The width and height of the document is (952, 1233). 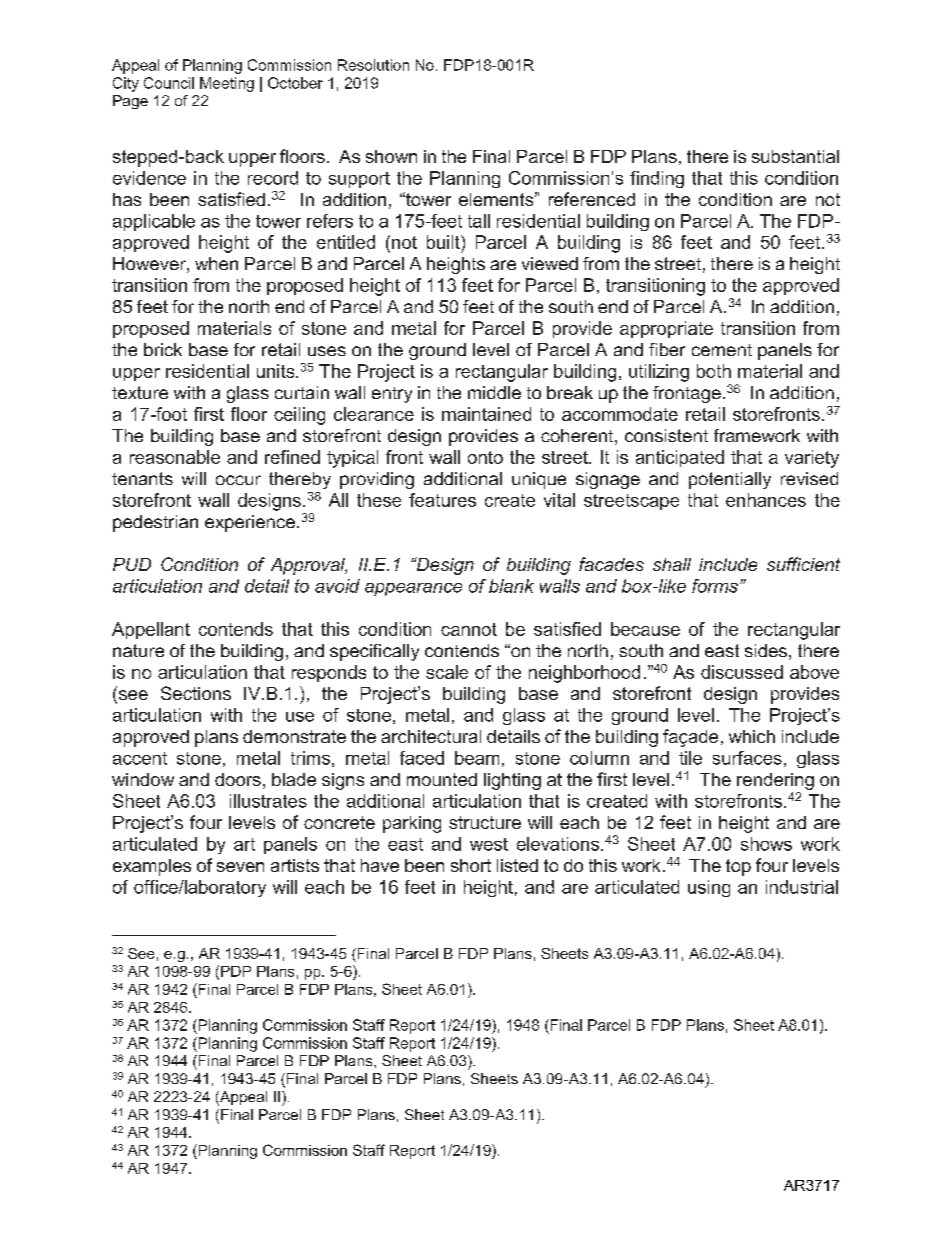 What do you see at coordinates (236, 971) in the document?
I see `PDP` at bounding box center [236, 971].
